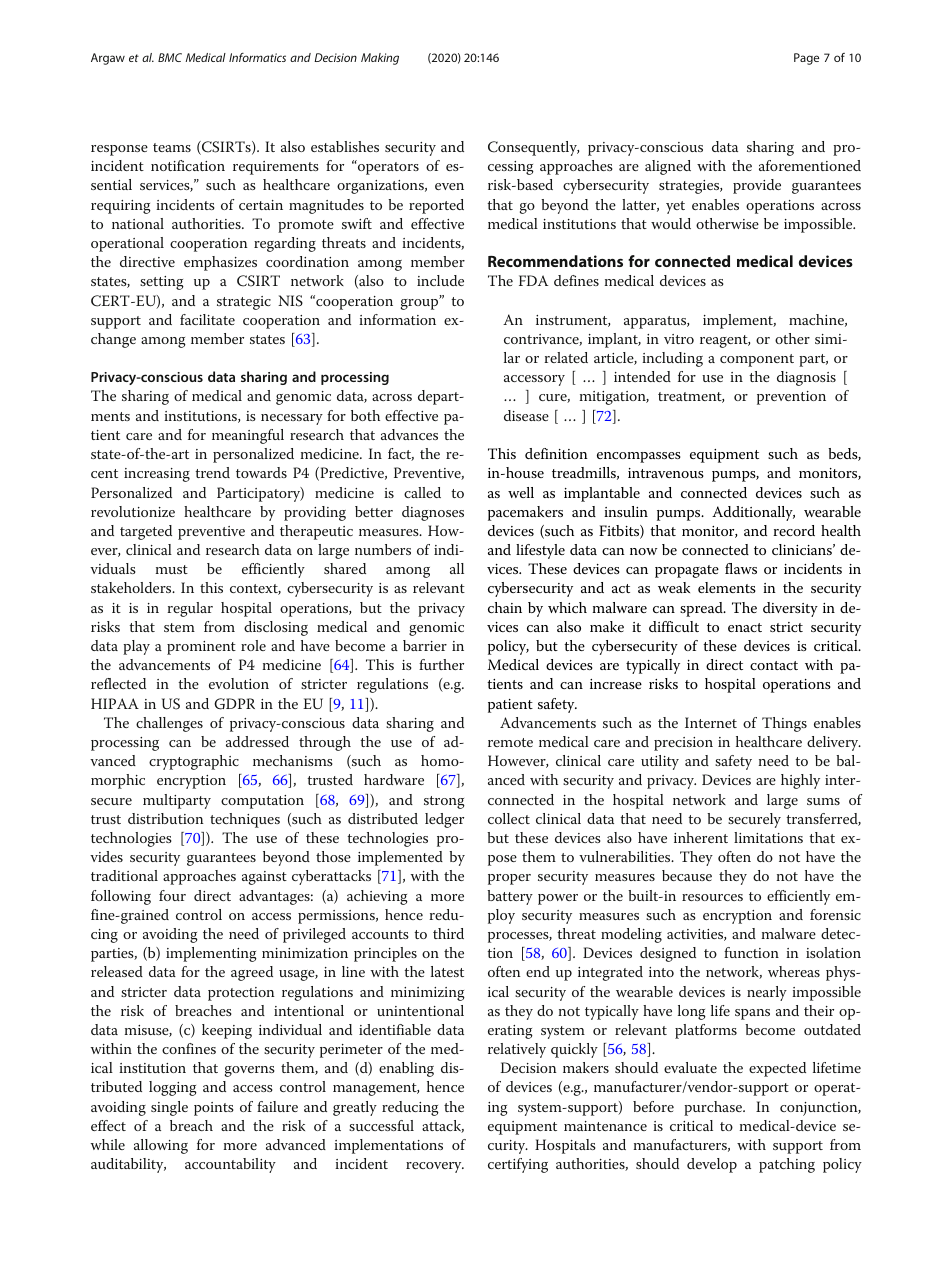  What do you see at coordinates (207, 319) in the screenshot?
I see `facilitate` at bounding box center [207, 319].
